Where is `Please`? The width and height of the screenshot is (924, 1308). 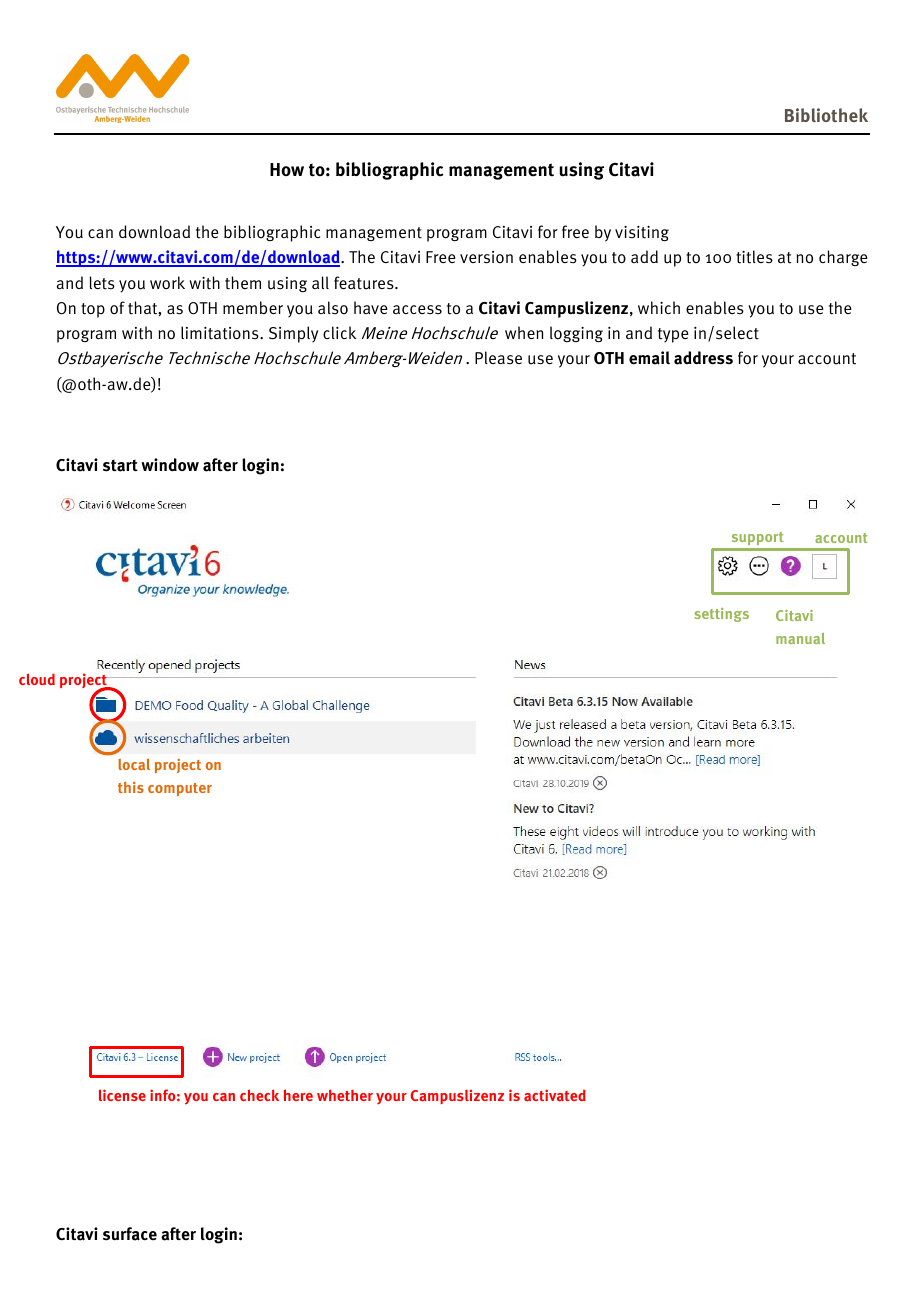
Please is located at coordinates (498, 357).
